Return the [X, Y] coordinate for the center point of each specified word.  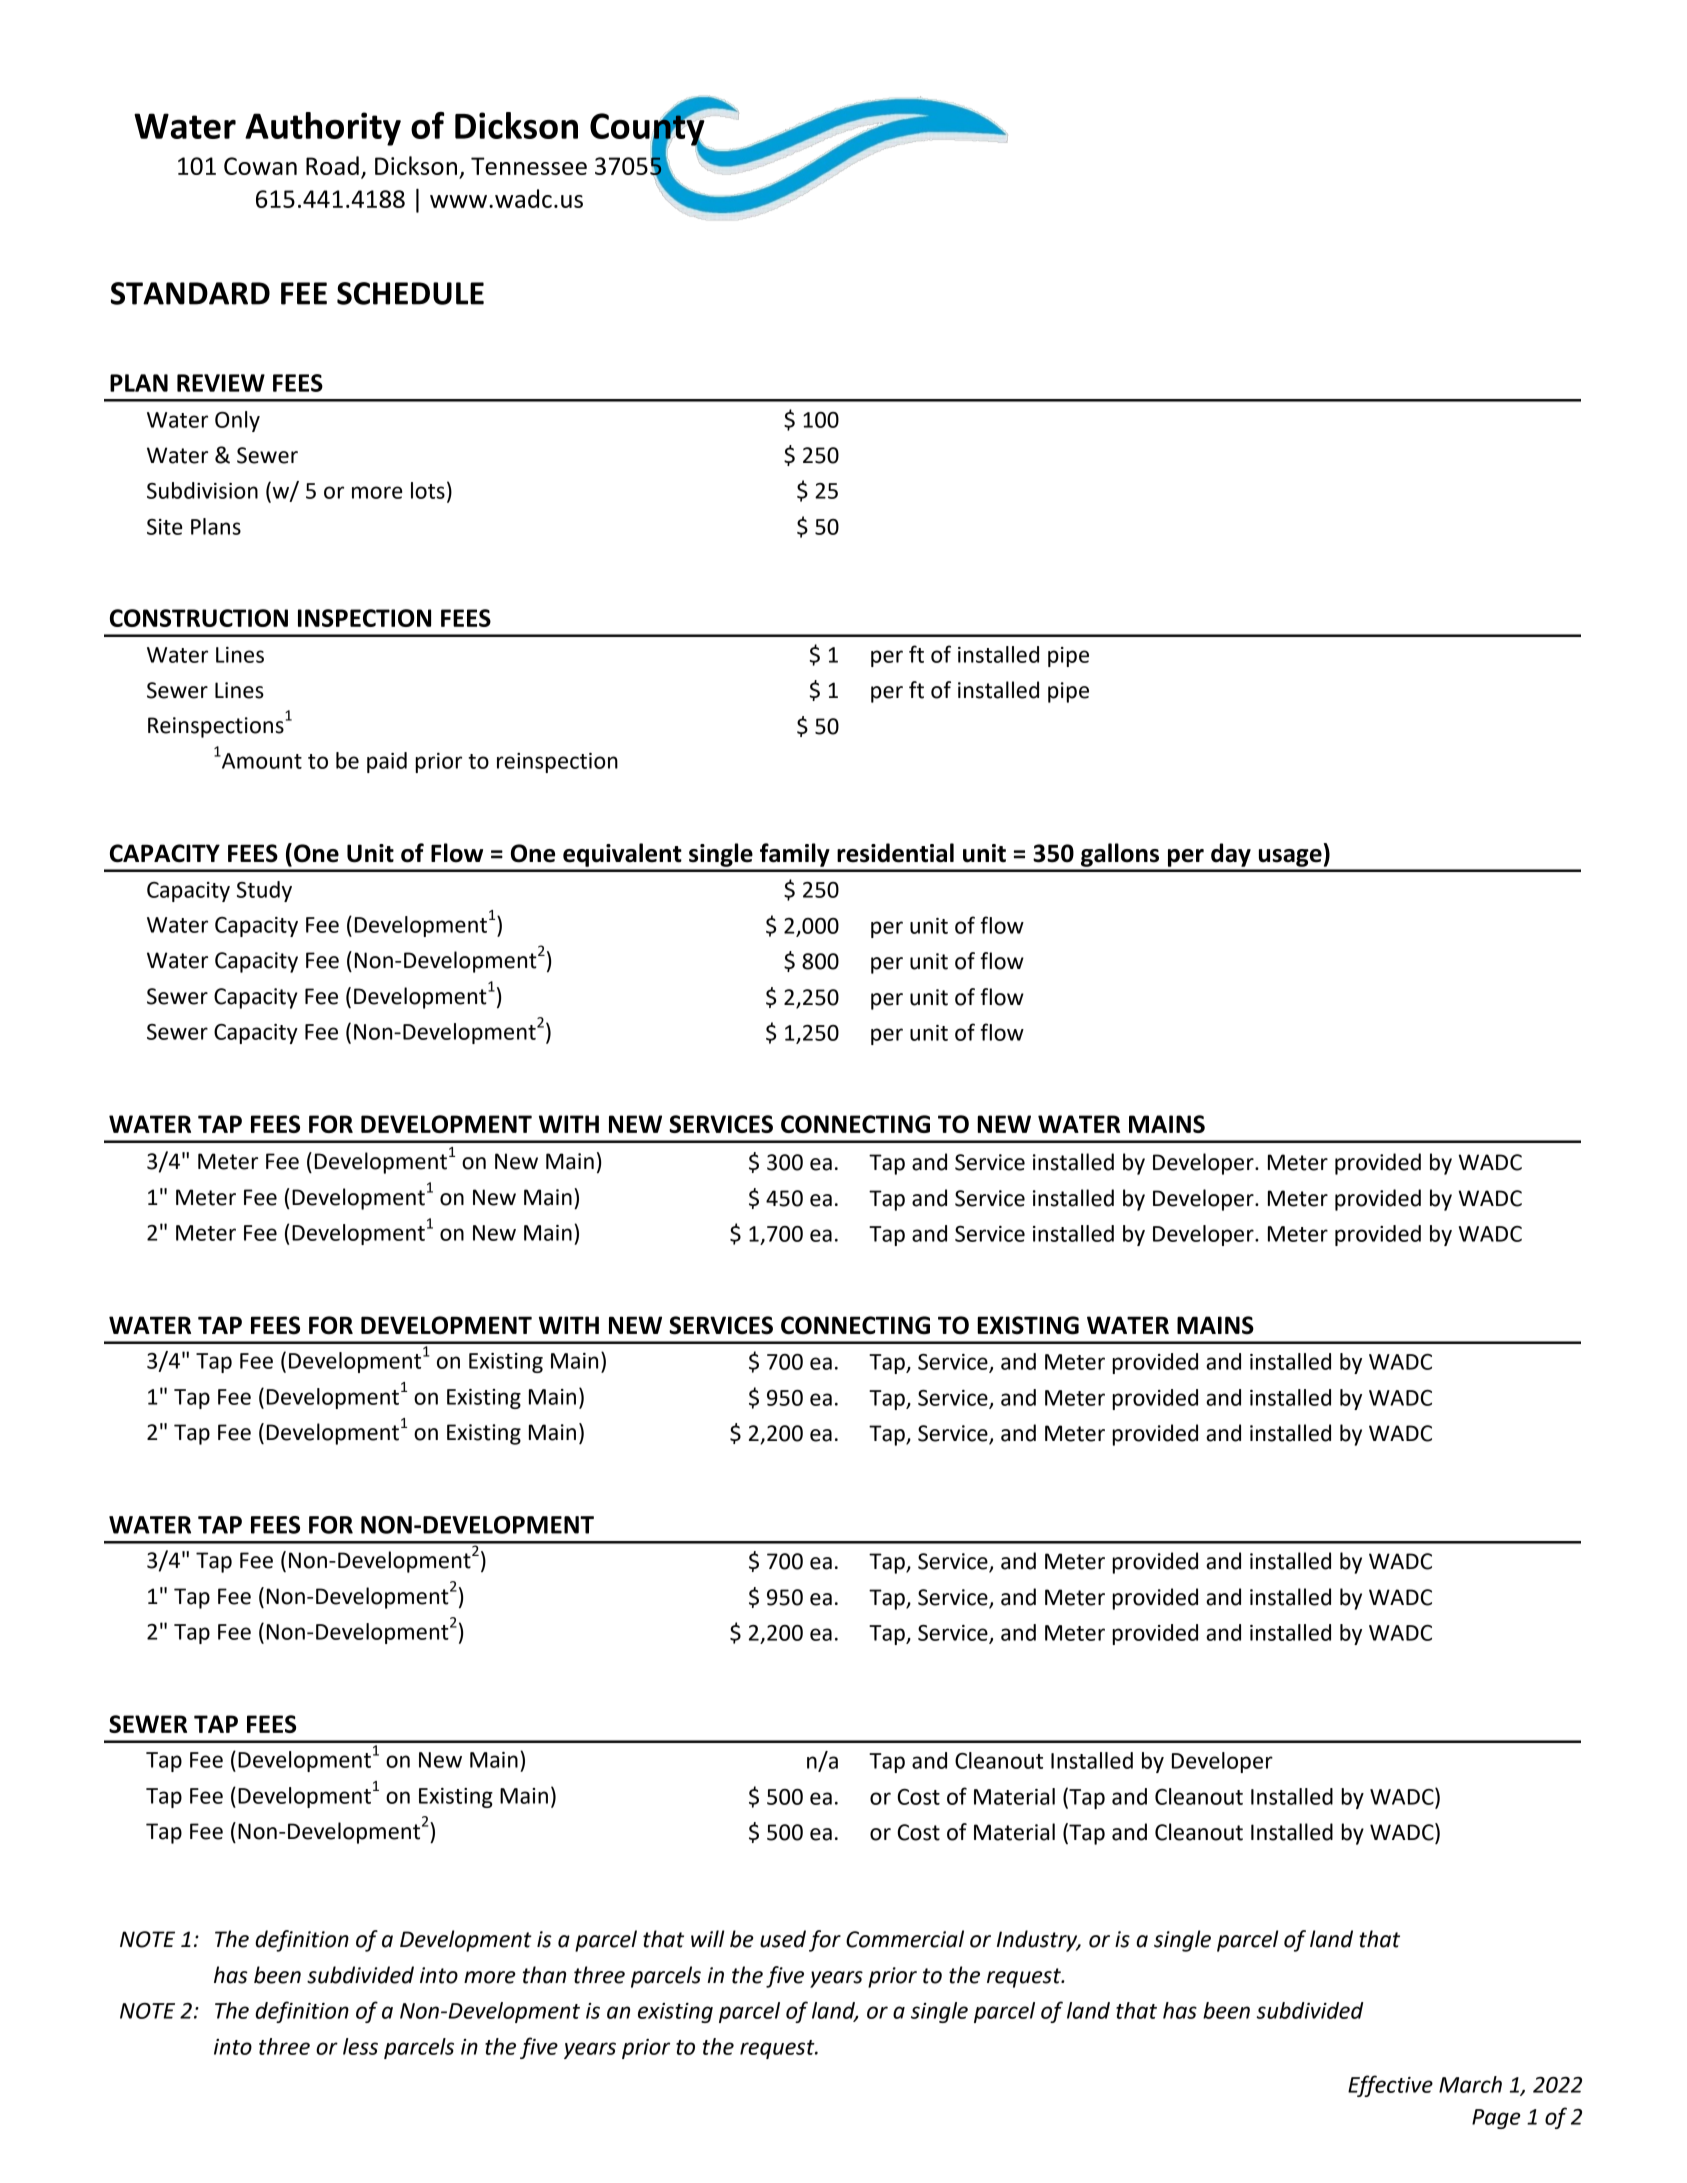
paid [387, 762]
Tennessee [529, 166]
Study [264, 891]
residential [895, 853]
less [360, 2046]
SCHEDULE [410, 293]
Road [332, 165]
